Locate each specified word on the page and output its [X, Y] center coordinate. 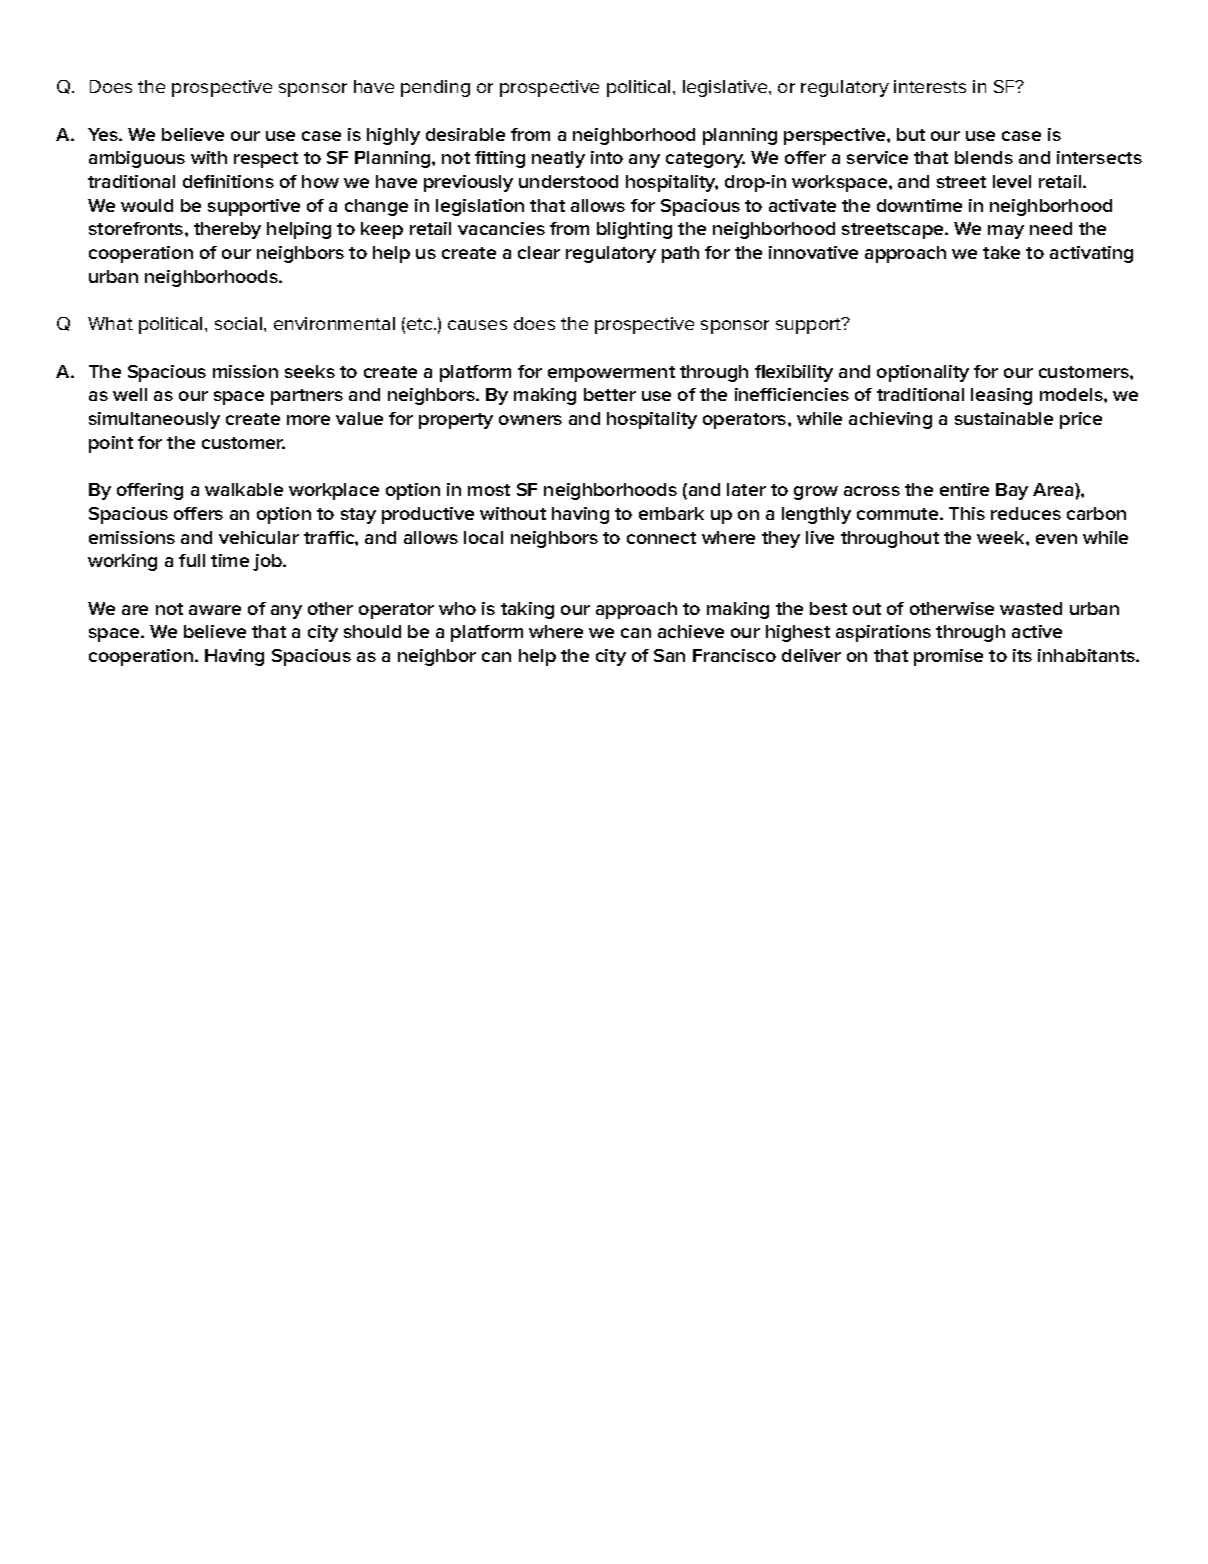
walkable [244, 489]
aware [215, 610]
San [669, 655]
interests [930, 86]
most [489, 490]
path [680, 254]
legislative [726, 88]
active [1037, 631]
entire [964, 489]
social [240, 323]
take [1001, 252]
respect [266, 160]
